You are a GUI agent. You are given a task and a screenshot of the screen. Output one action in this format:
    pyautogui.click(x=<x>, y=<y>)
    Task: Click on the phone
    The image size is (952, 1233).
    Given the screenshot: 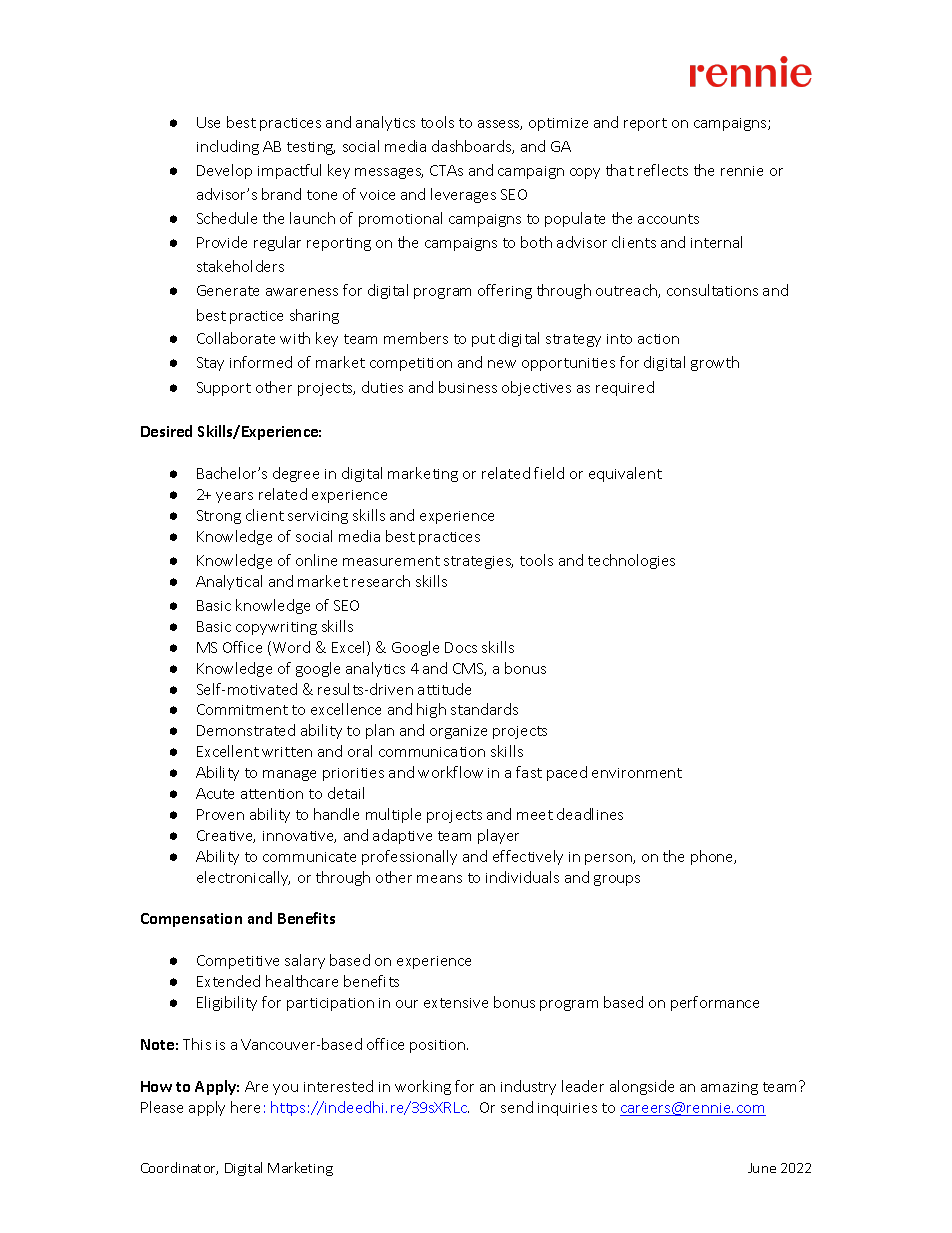 What is the action you would take?
    pyautogui.click(x=713, y=857)
